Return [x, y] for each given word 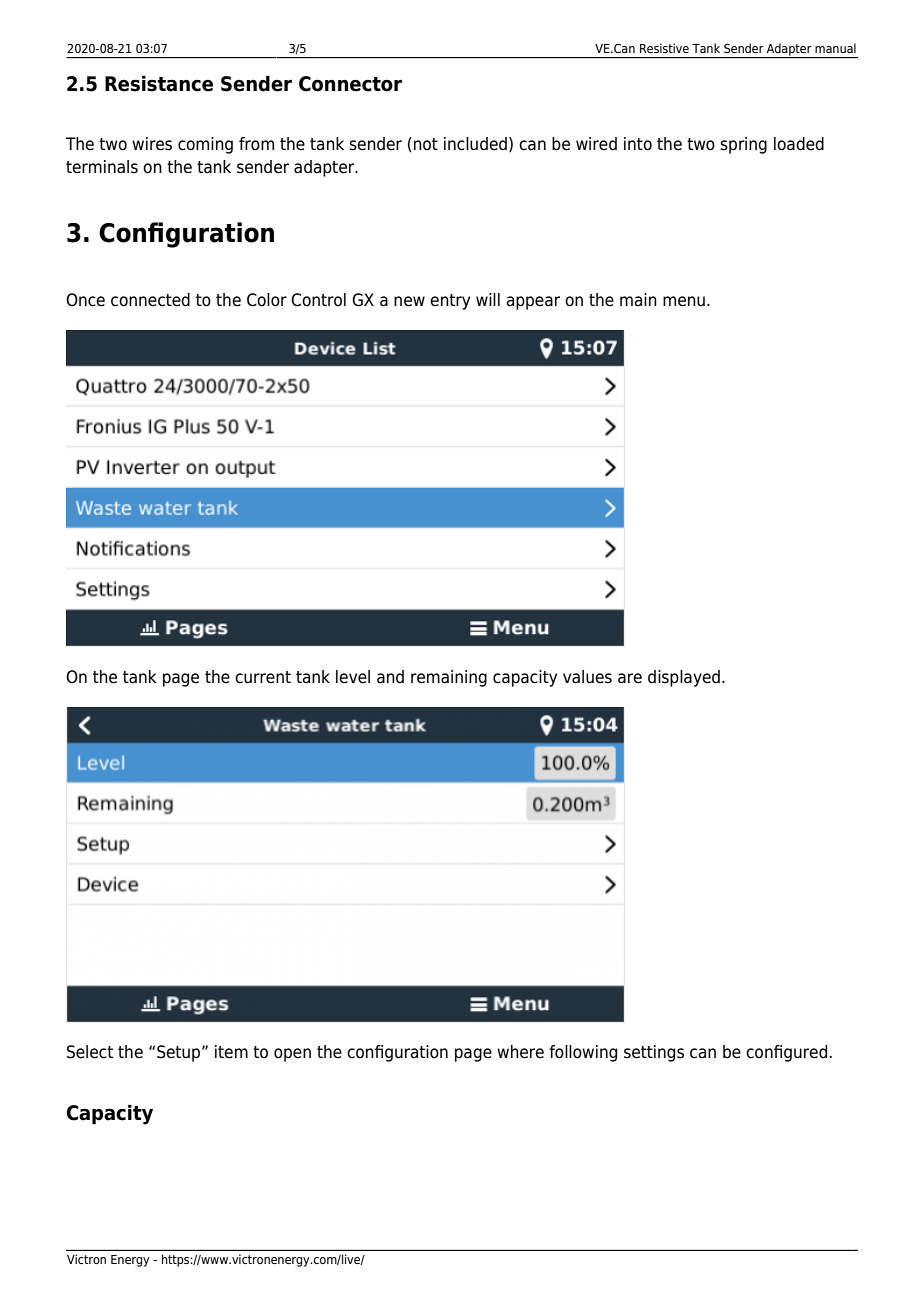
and [390, 677]
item [231, 1052]
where [520, 1052]
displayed [684, 678]
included [475, 144]
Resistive [664, 48]
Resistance [159, 83]
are [630, 678]
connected [150, 300]
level [353, 677]
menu [684, 301]
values [587, 677]
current [263, 677]
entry [450, 302]
